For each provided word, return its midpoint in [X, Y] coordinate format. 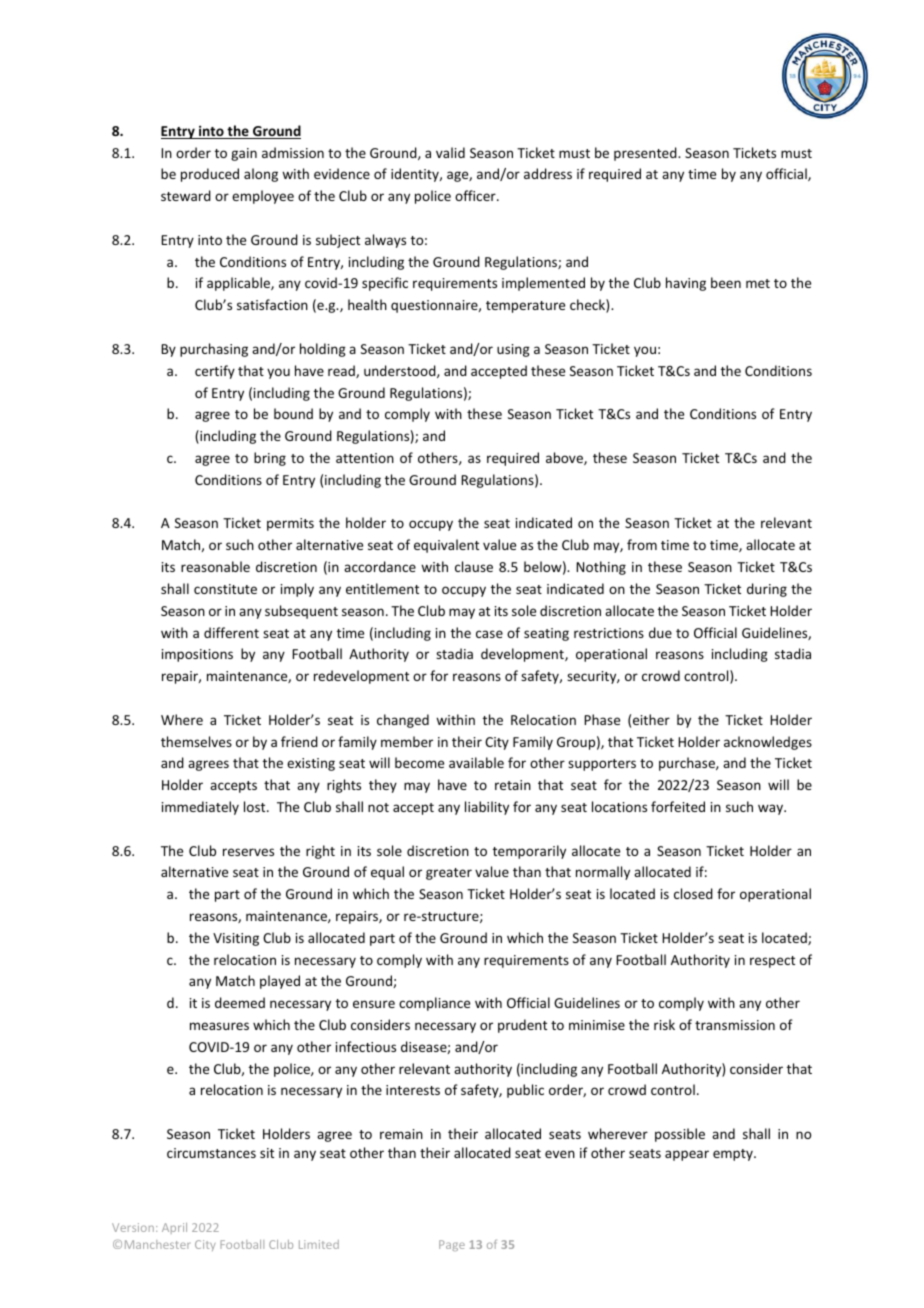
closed [693, 893]
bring [270, 459]
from [642, 544]
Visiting [236, 939]
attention [365, 458]
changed [403, 721]
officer [476, 195]
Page [452, 1245]
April [174, 1228]
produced [210, 175]
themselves [196, 741]
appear [687, 1155]
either [651, 719]
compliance [434, 1004]
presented [646, 154]
